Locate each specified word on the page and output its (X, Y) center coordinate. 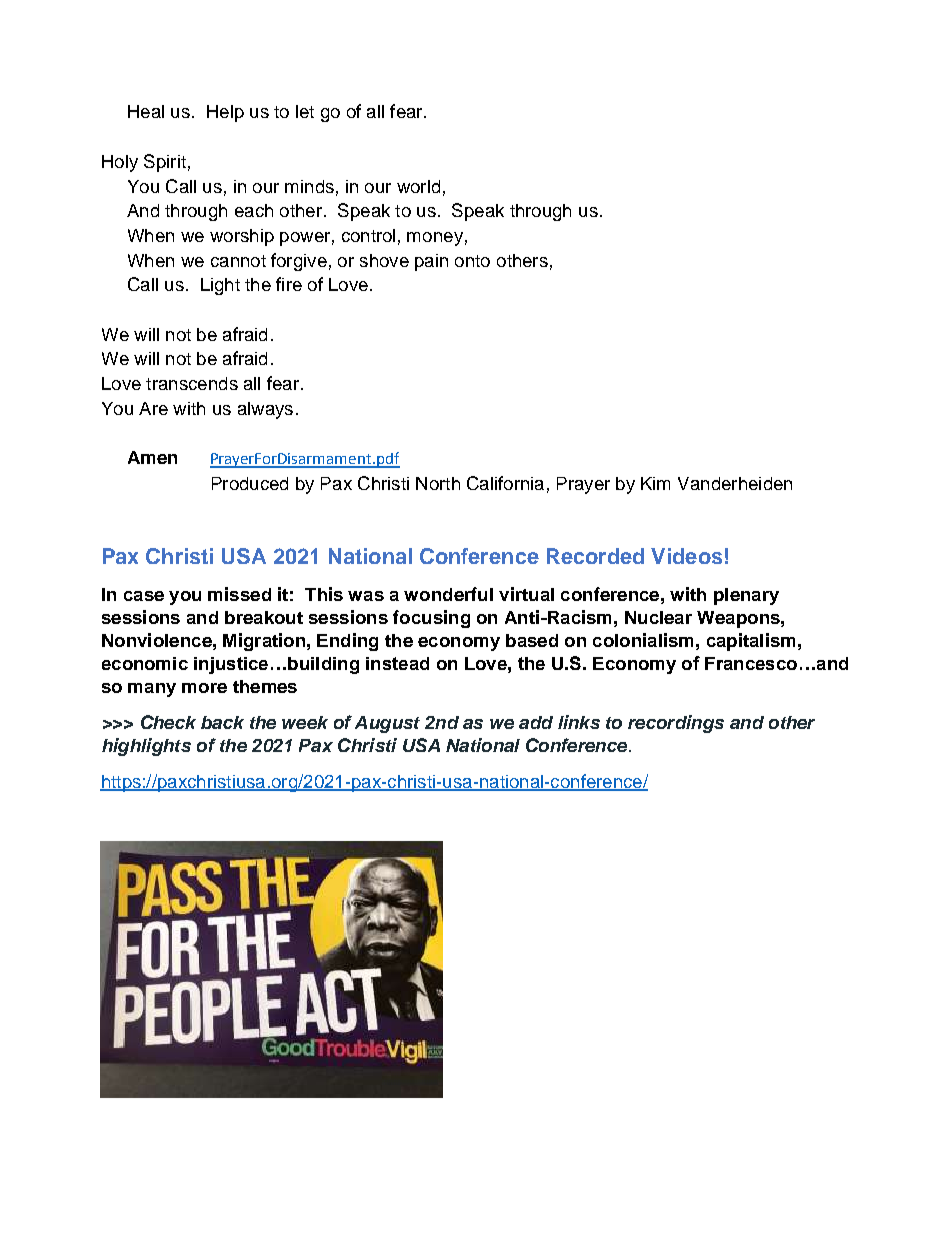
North (438, 483)
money (435, 239)
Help (225, 113)
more (204, 688)
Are (153, 408)
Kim (655, 483)
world (418, 186)
